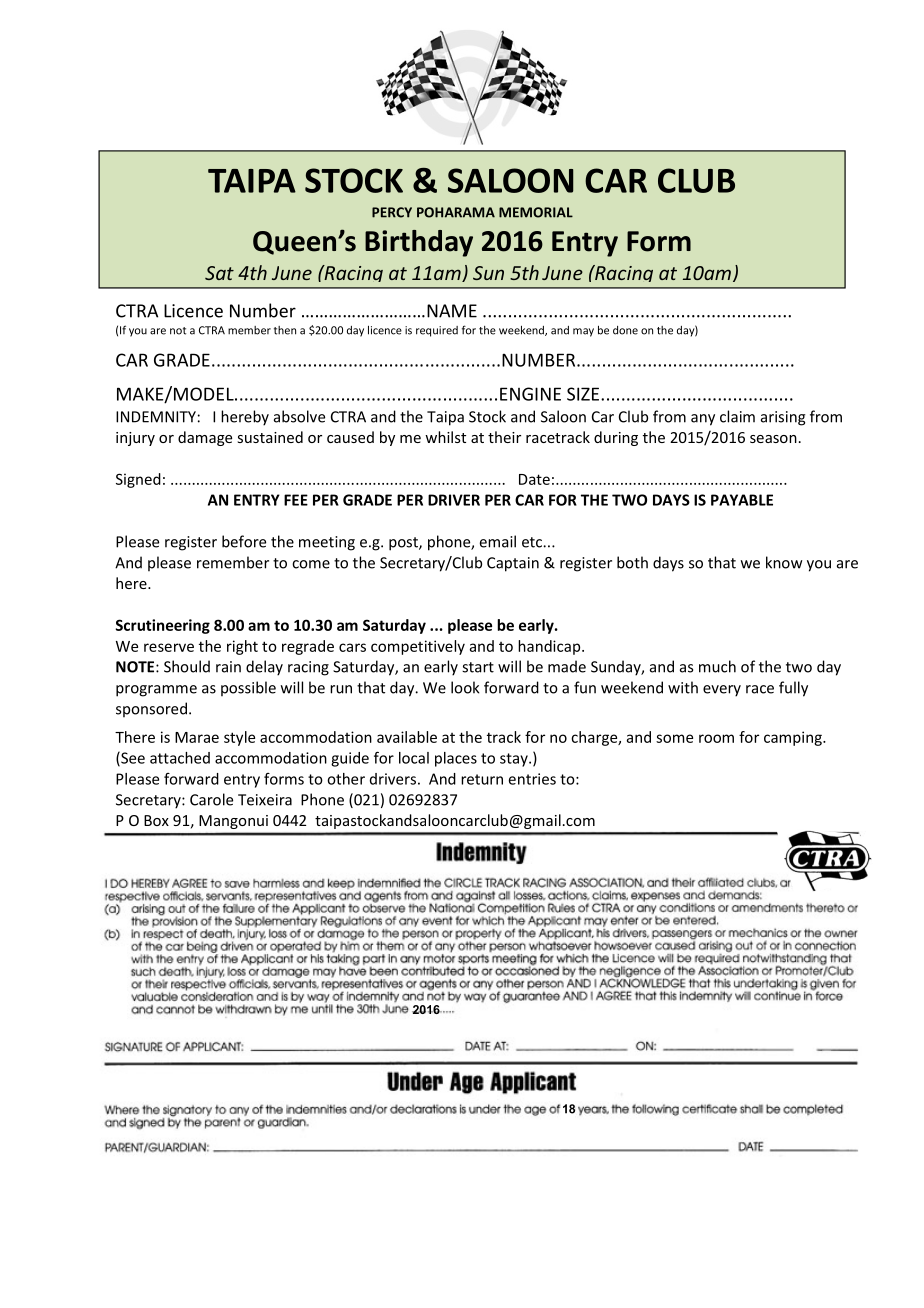  I want to click on claim, so click(737, 416).
